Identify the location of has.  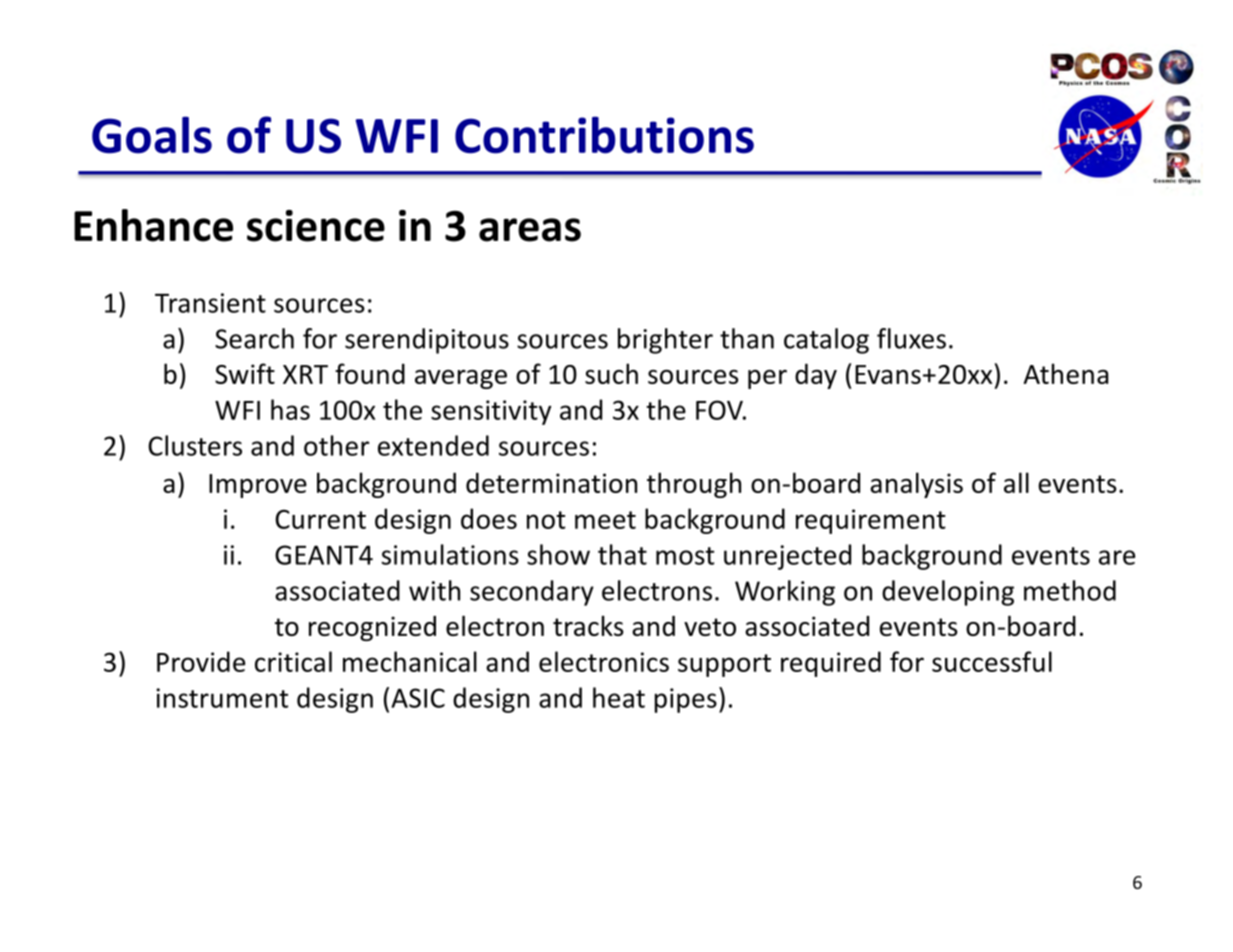
(290, 409).
